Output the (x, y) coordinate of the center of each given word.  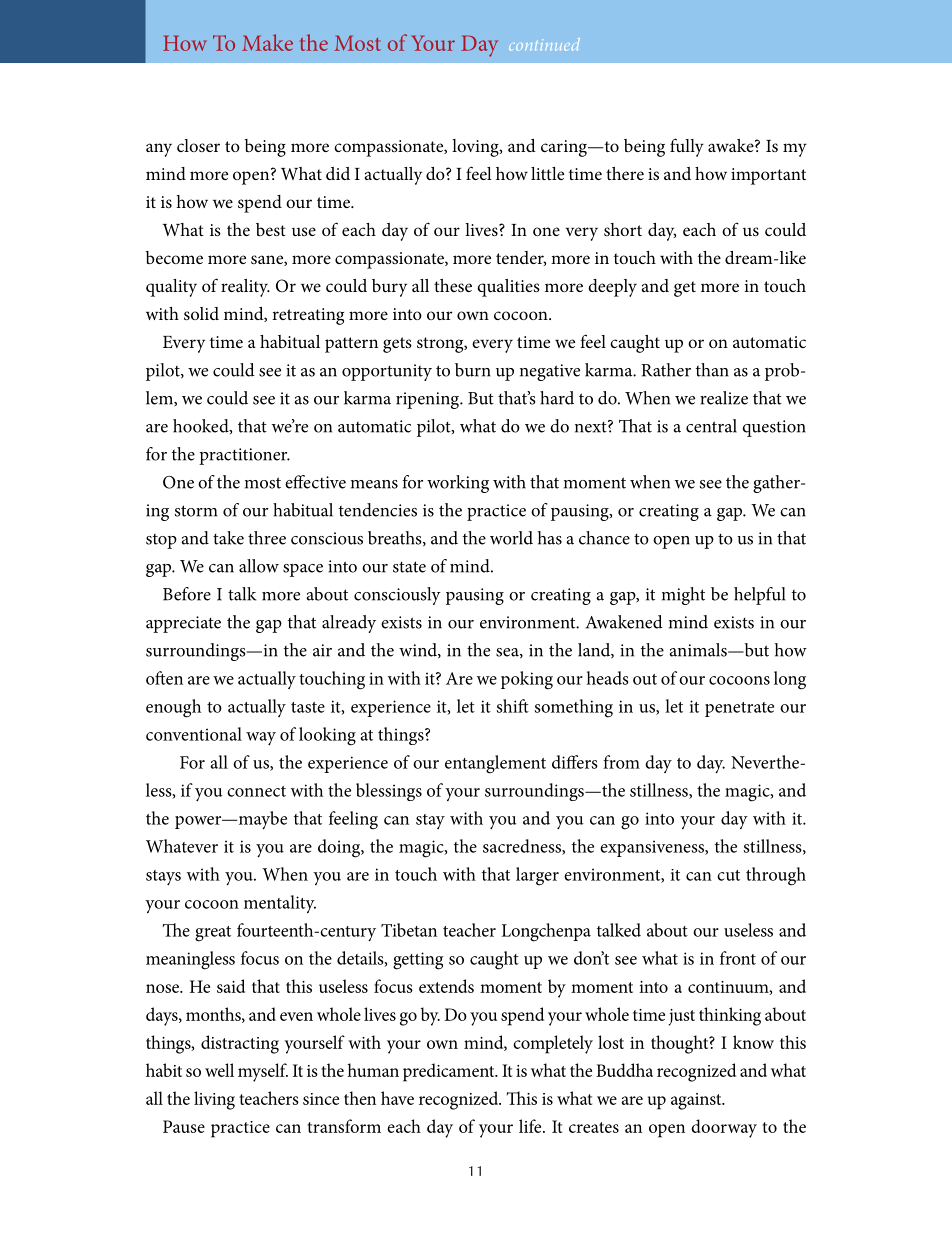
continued (544, 44)
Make (267, 42)
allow (259, 566)
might (683, 596)
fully (687, 147)
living (214, 1100)
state (409, 567)
